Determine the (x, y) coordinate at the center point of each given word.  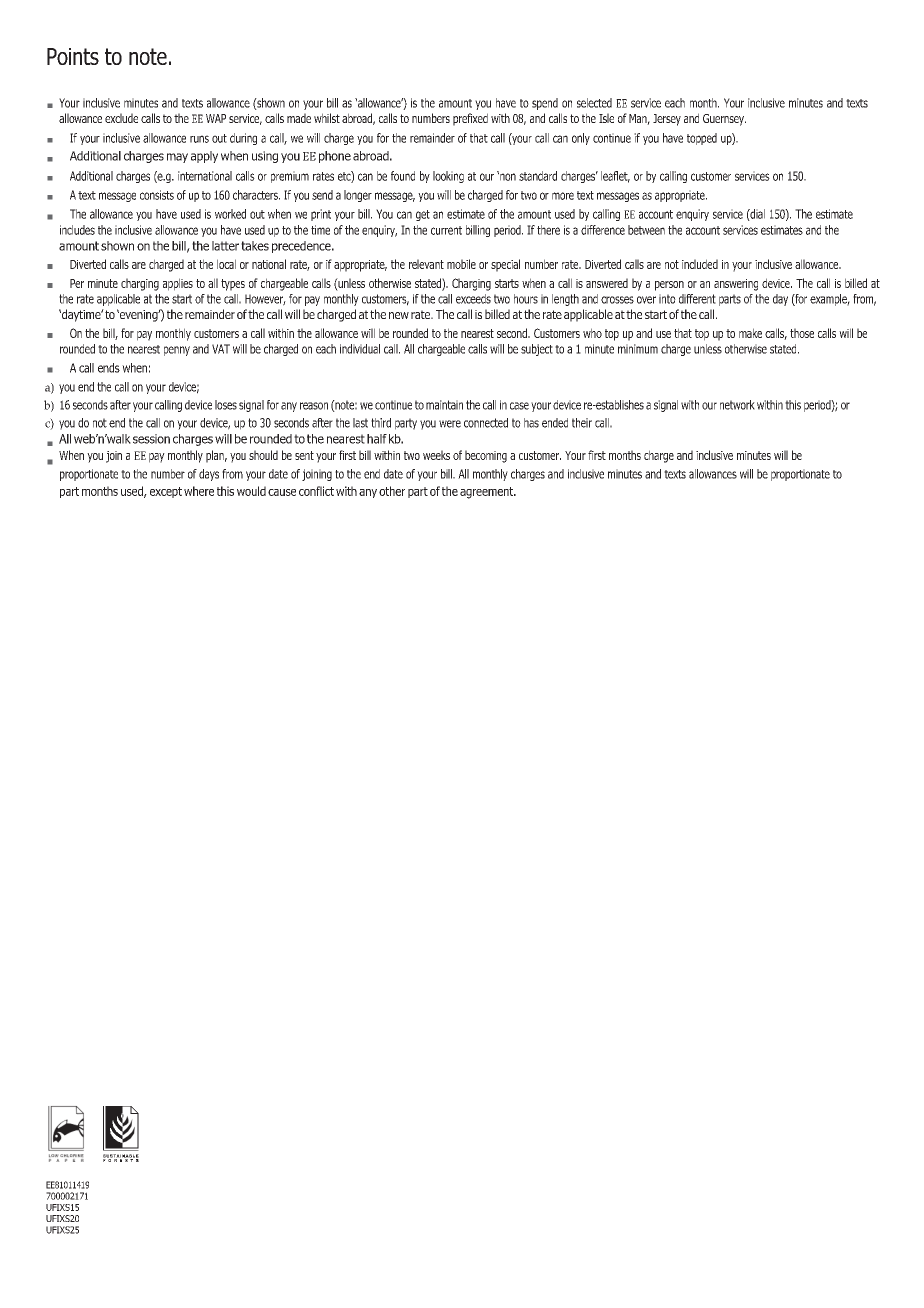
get (423, 215)
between (646, 230)
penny (177, 351)
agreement (488, 493)
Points (73, 56)
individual (360, 349)
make (750, 333)
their (582, 423)
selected (594, 103)
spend (545, 104)
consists (157, 195)
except (166, 492)
